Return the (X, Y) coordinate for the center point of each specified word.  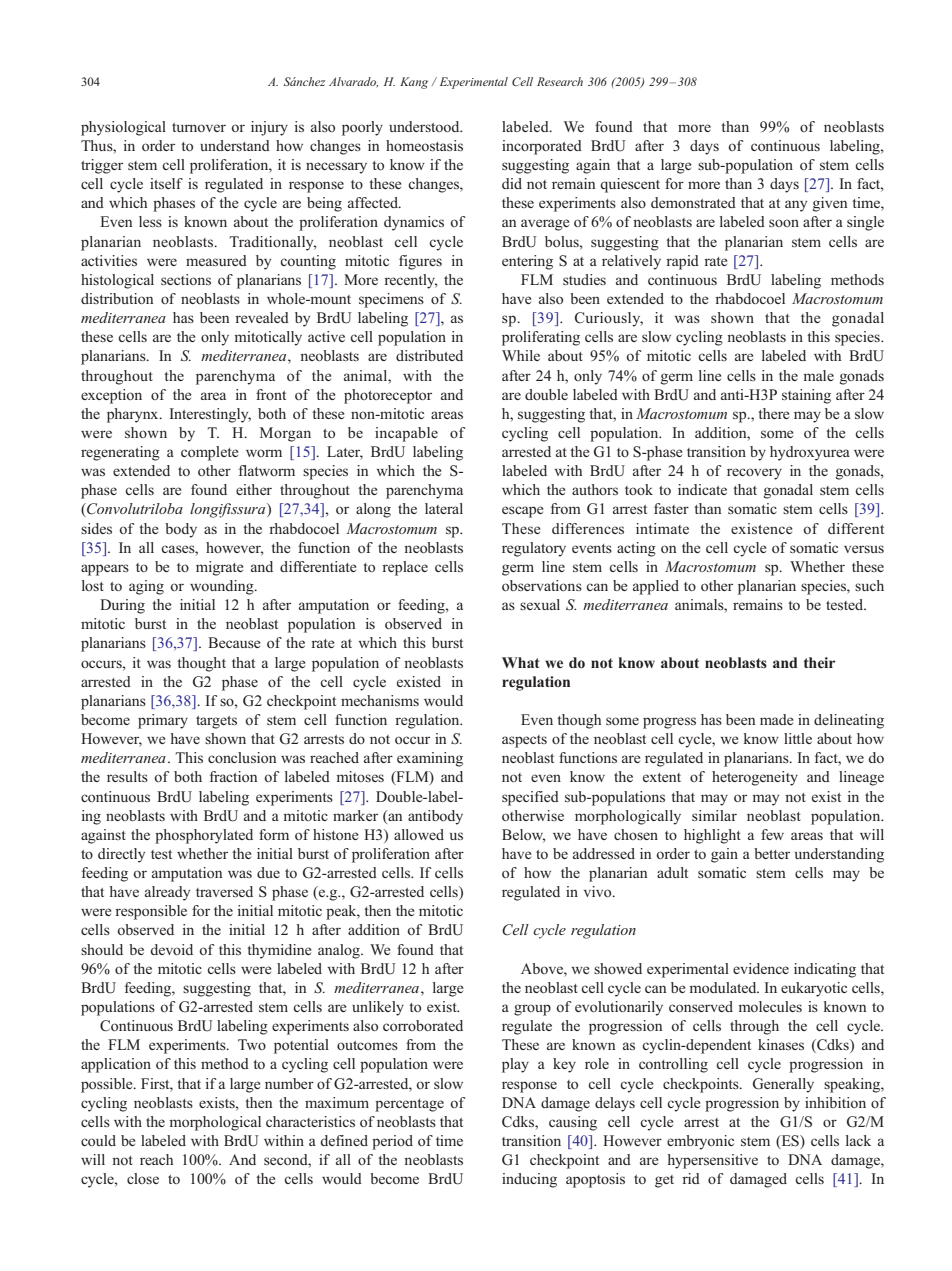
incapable (406, 434)
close (143, 1178)
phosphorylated (204, 836)
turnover (199, 127)
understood (425, 126)
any (796, 206)
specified (530, 798)
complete (210, 453)
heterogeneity (755, 778)
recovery (754, 474)
